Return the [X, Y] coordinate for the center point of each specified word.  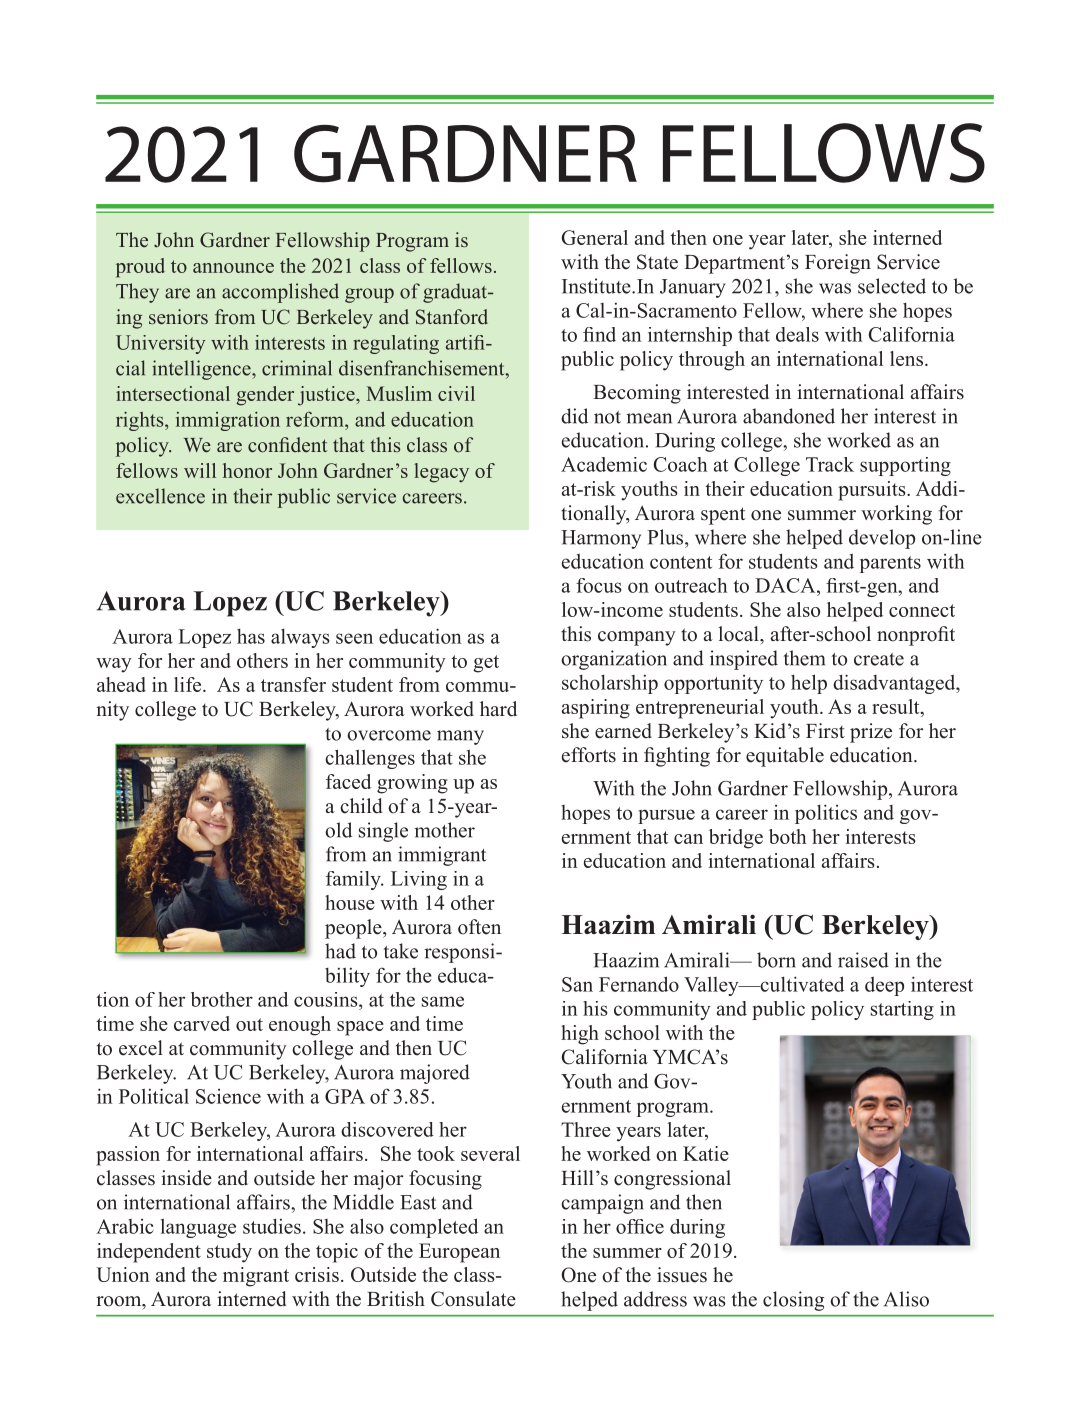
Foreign [838, 264]
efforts [589, 755]
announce [233, 268]
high [580, 1035]
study [229, 1253]
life [189, 684]
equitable [785, 757]
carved [202, 1023]
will [200, 470]
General [595, 237]
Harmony [601, 539]
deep [884, 986]
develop [882, 539]
